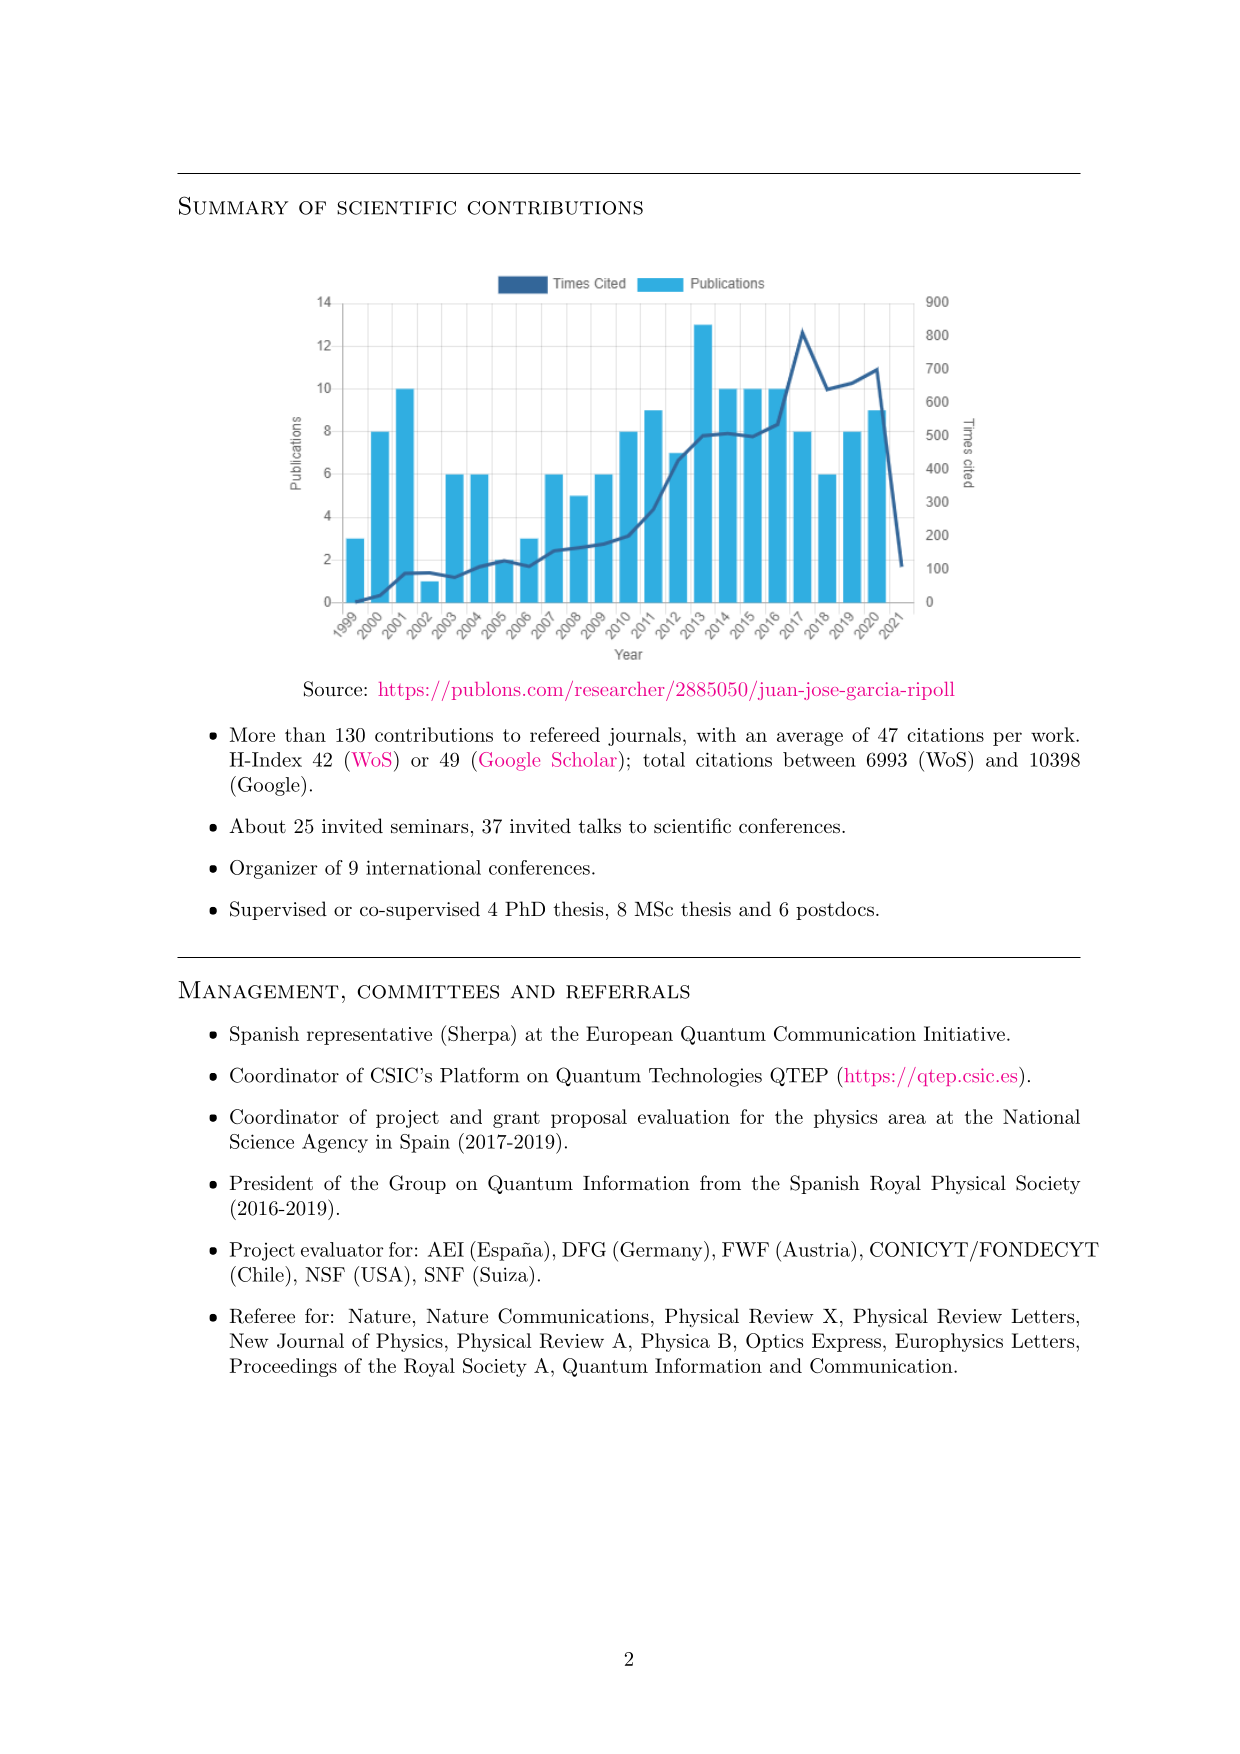 The width and height of the image is (1240, 1754). What do you see at coordinates (716, 734) in the image?
I see `with` at bounding box center [716, 734].
